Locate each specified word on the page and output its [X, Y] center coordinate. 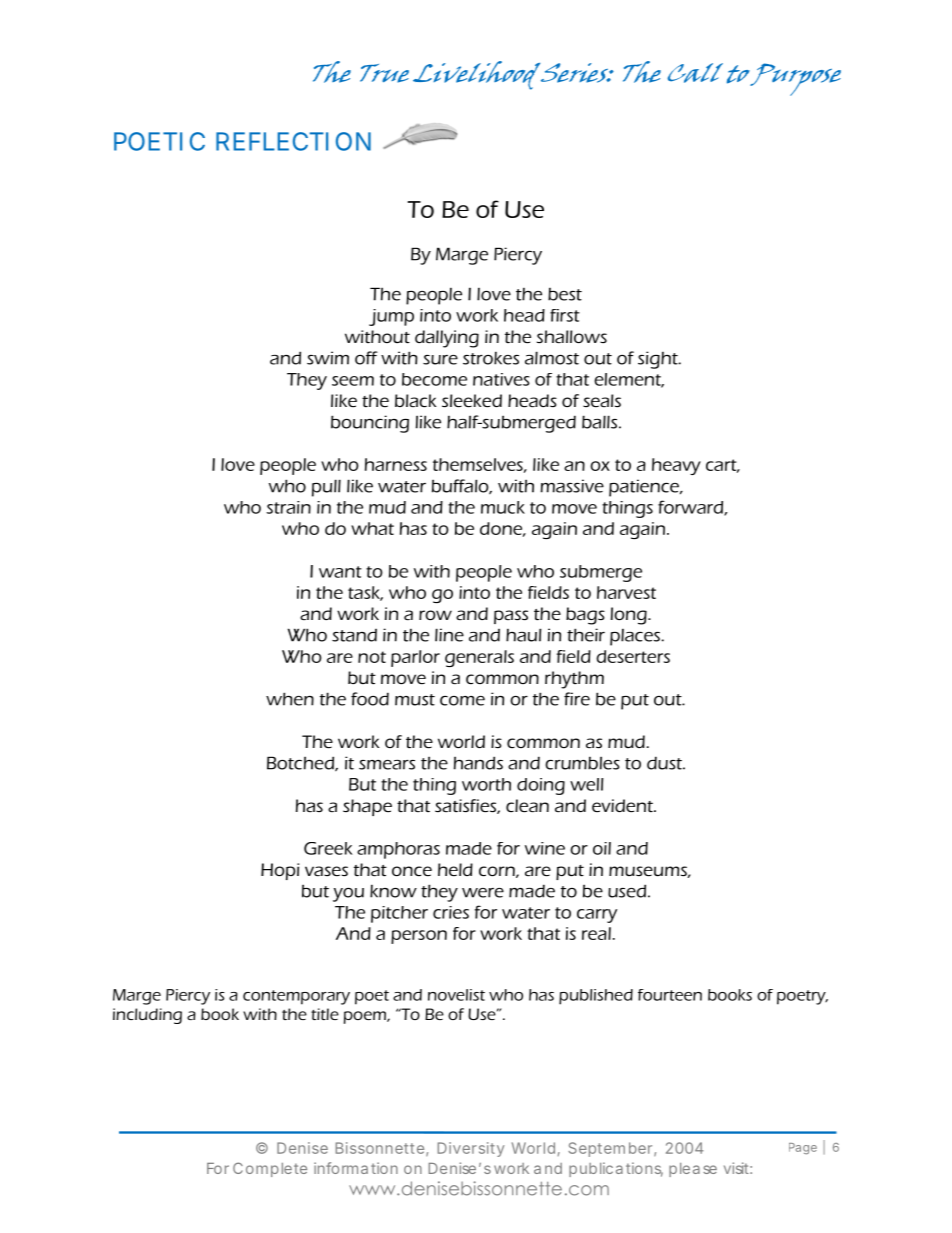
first [565, 315]
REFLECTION [293, 141]
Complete [270, 1169]
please [693, 1170]
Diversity [471, 1149]
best [565, 294]
